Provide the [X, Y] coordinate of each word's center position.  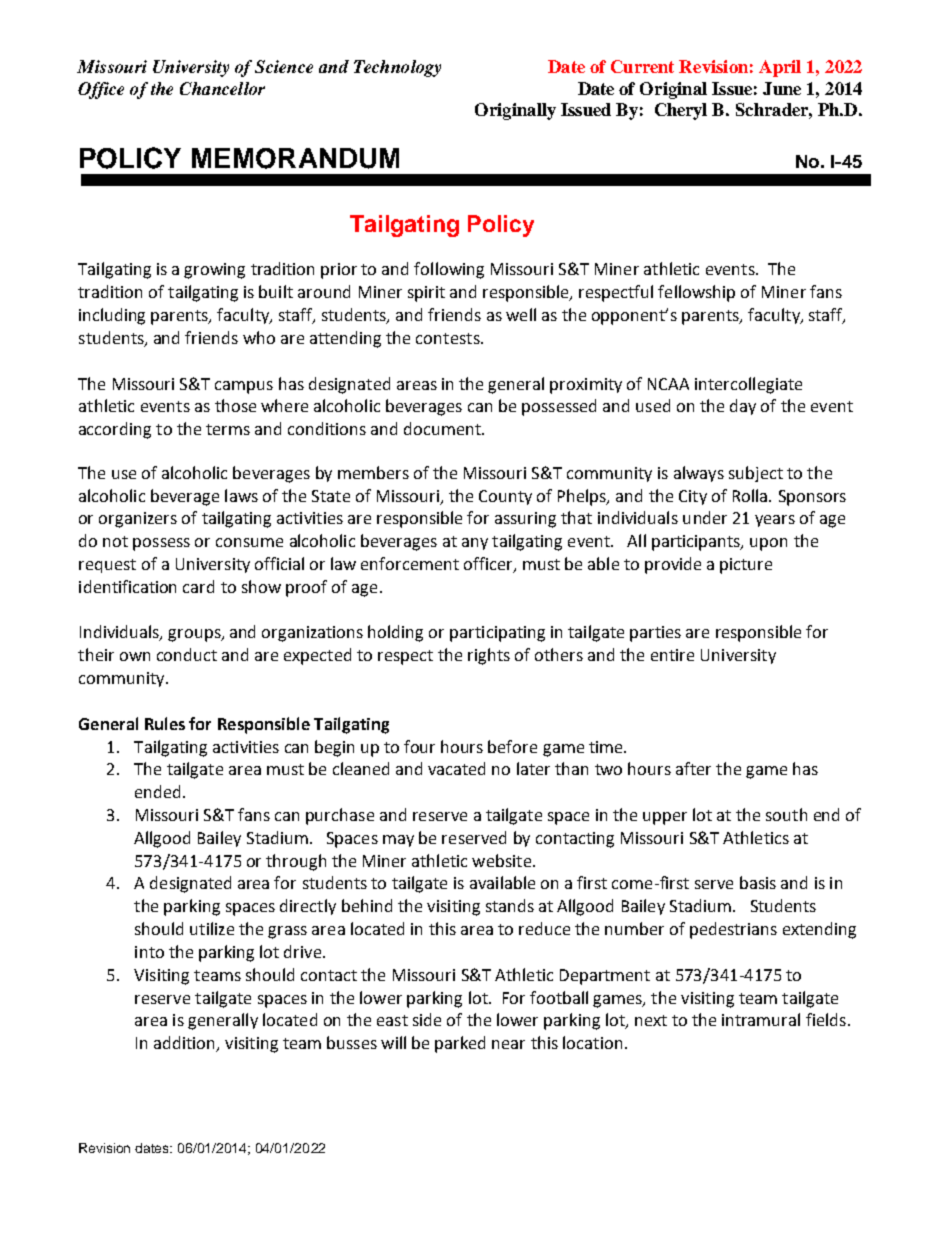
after [693, 768]
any [475, 544]
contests [449, 338]
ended [159, 791]
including [112, 316]
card [198, 586]
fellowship [696, 293]
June [782, 88]
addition [185, 1044]
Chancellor [222, 88]
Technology [397, 68]
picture [746, 566]
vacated [456, 768]
